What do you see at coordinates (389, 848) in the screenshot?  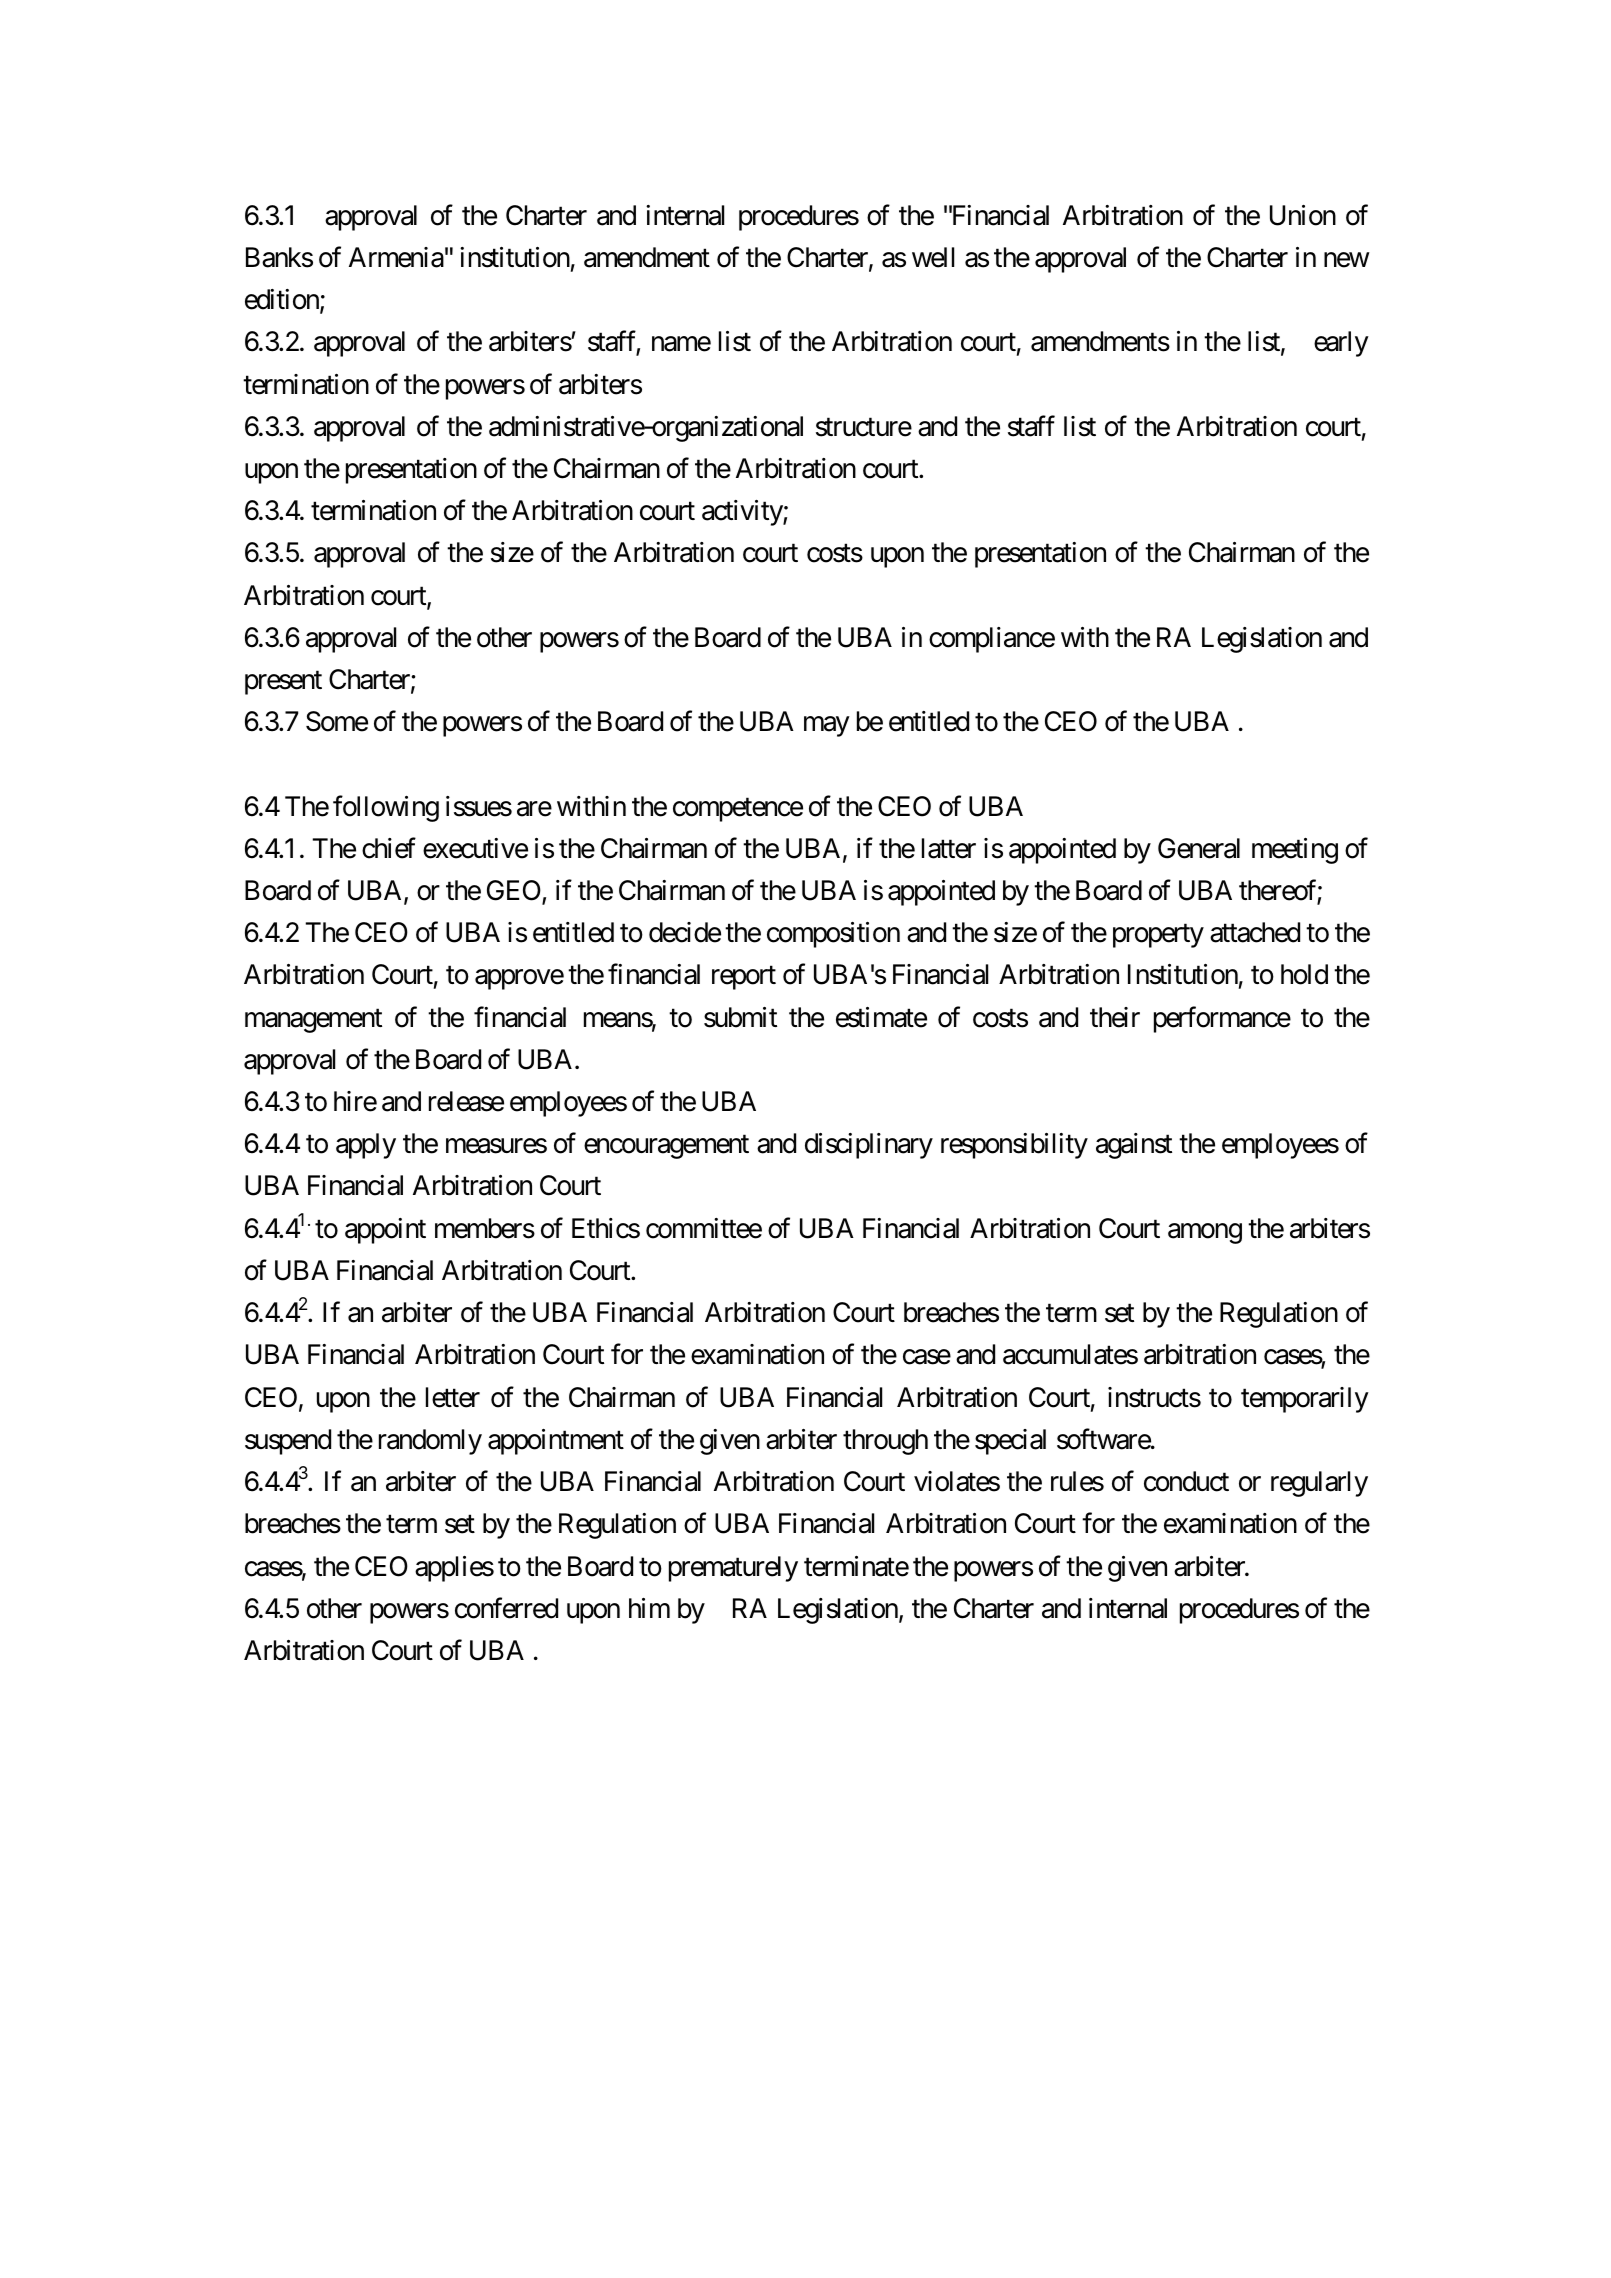 I see `chief` at bounding box center [389, 848].
